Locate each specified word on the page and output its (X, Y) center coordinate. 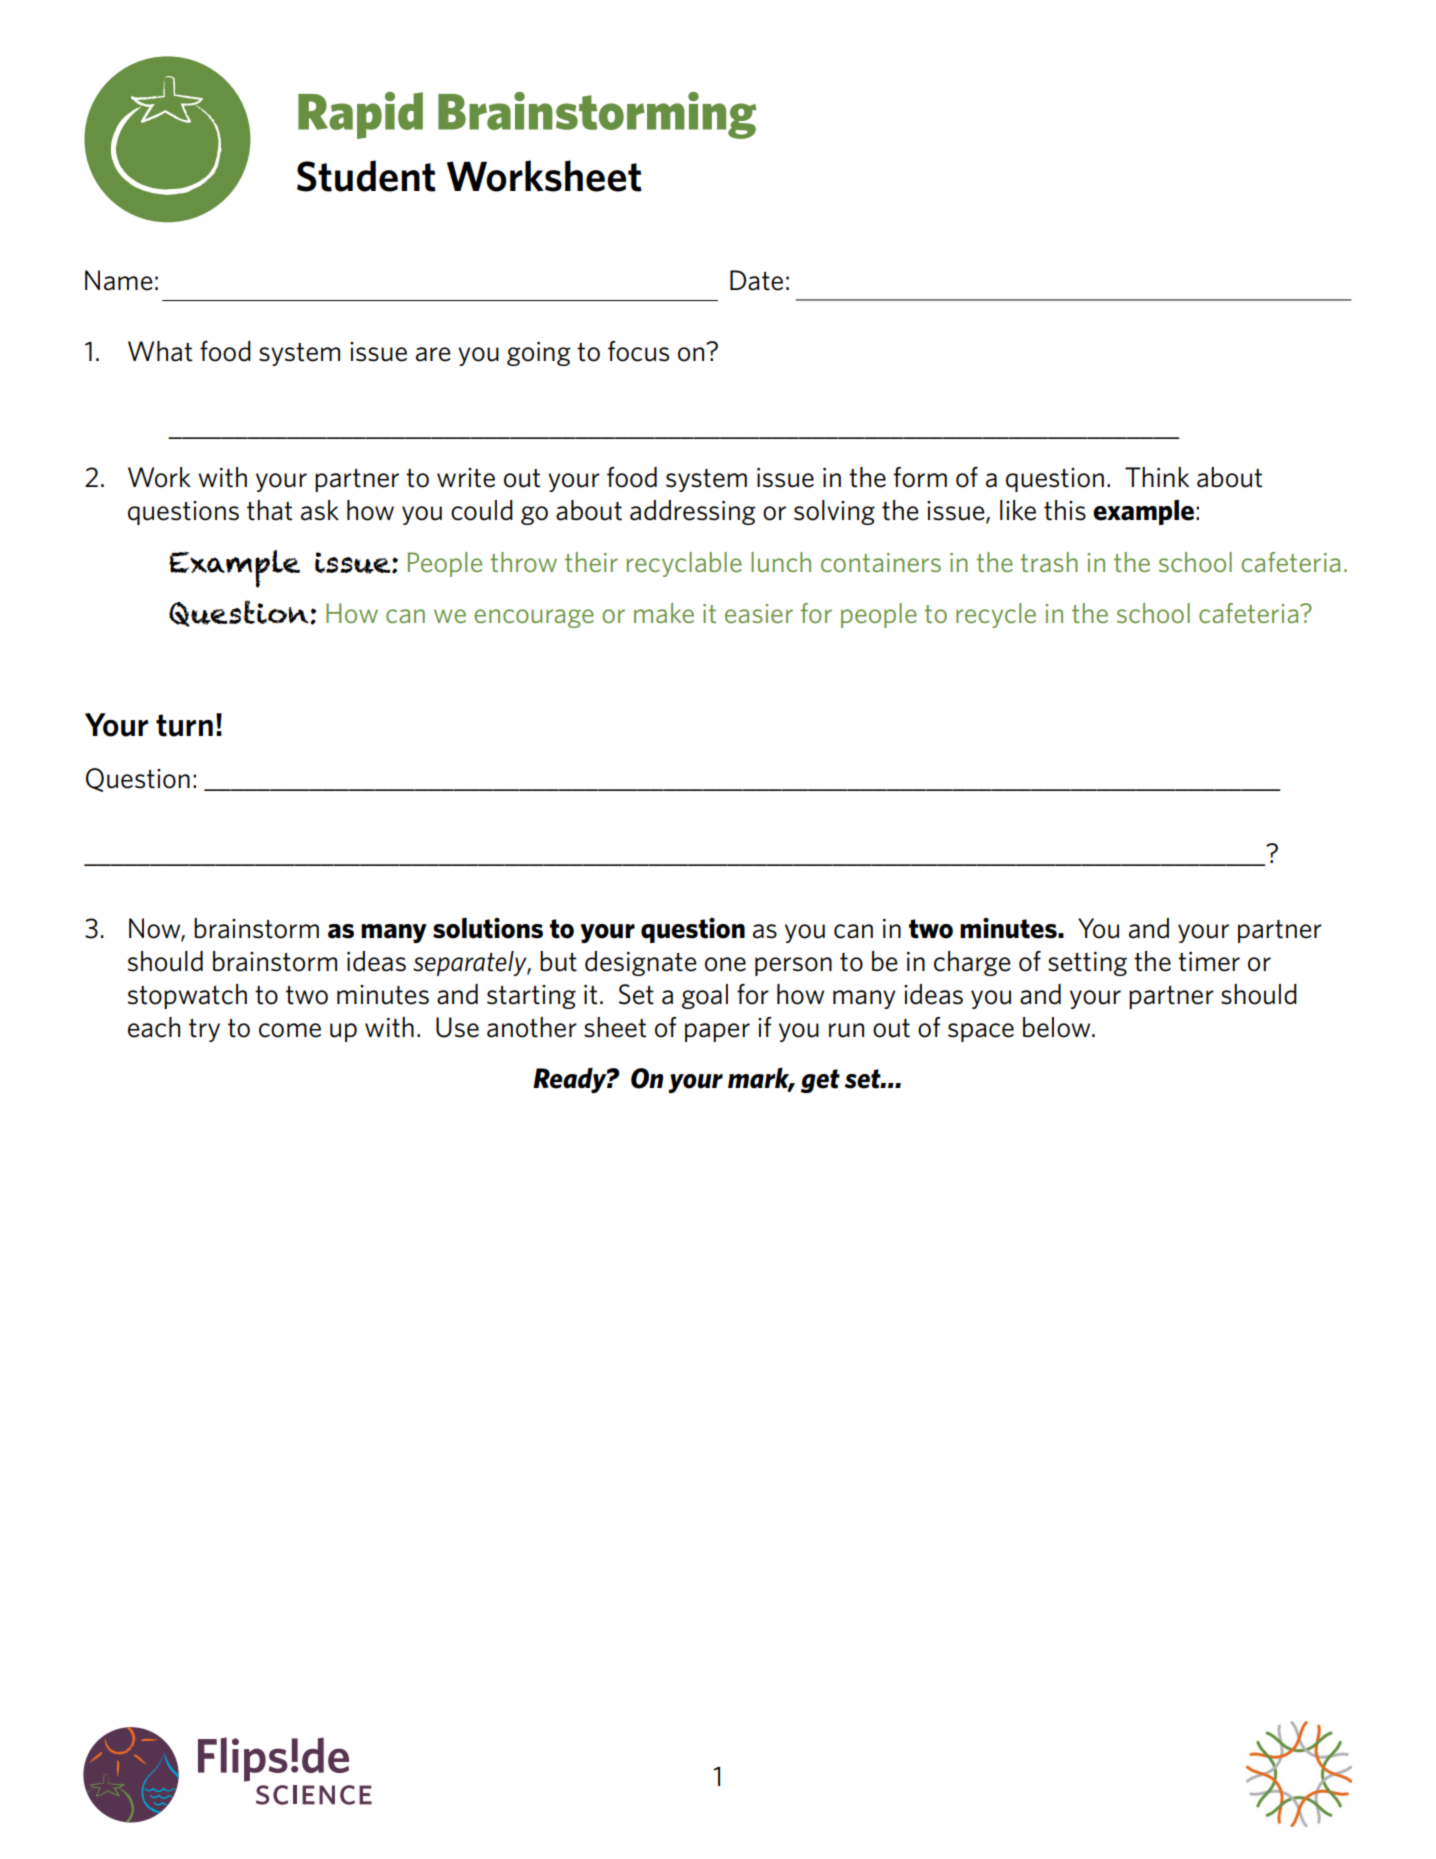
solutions (488, 928)
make (664, 613)
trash (1049, 562)
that (269, 510)
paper (717, 1032)
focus (638, 351)
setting (1087, 964)
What (160, 351)
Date (756, 280)
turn (184, 725)
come (290, 1030)
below (1058, 1027)
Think (1157, 477)
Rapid (360, 115)
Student (366, 176)
